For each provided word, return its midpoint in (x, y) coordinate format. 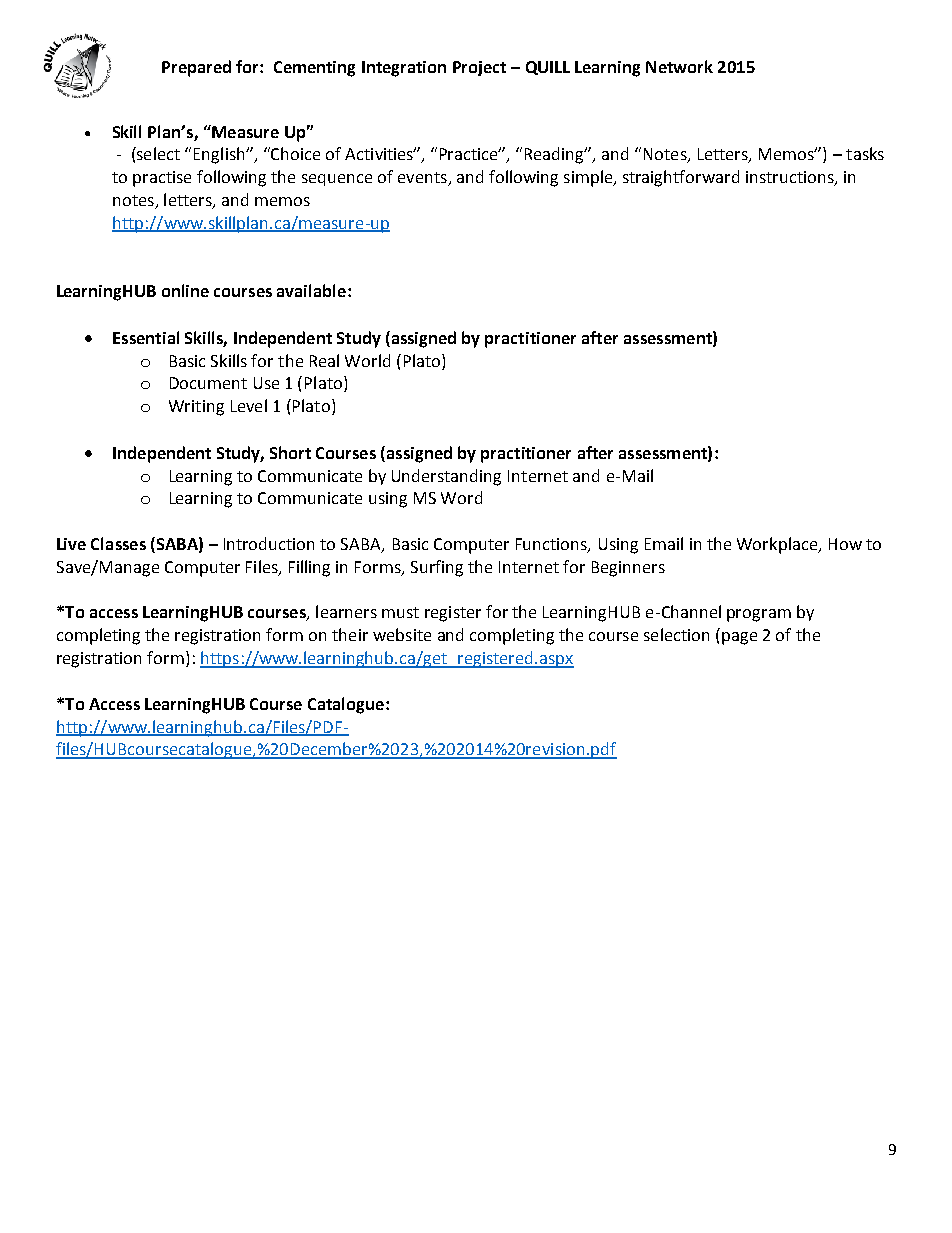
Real (324, 360)
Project (479, 68)
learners (346, 611)
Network (679, 66)
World (367, 360)
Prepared (196, 68)
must (400, 612)
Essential (146, 337)
